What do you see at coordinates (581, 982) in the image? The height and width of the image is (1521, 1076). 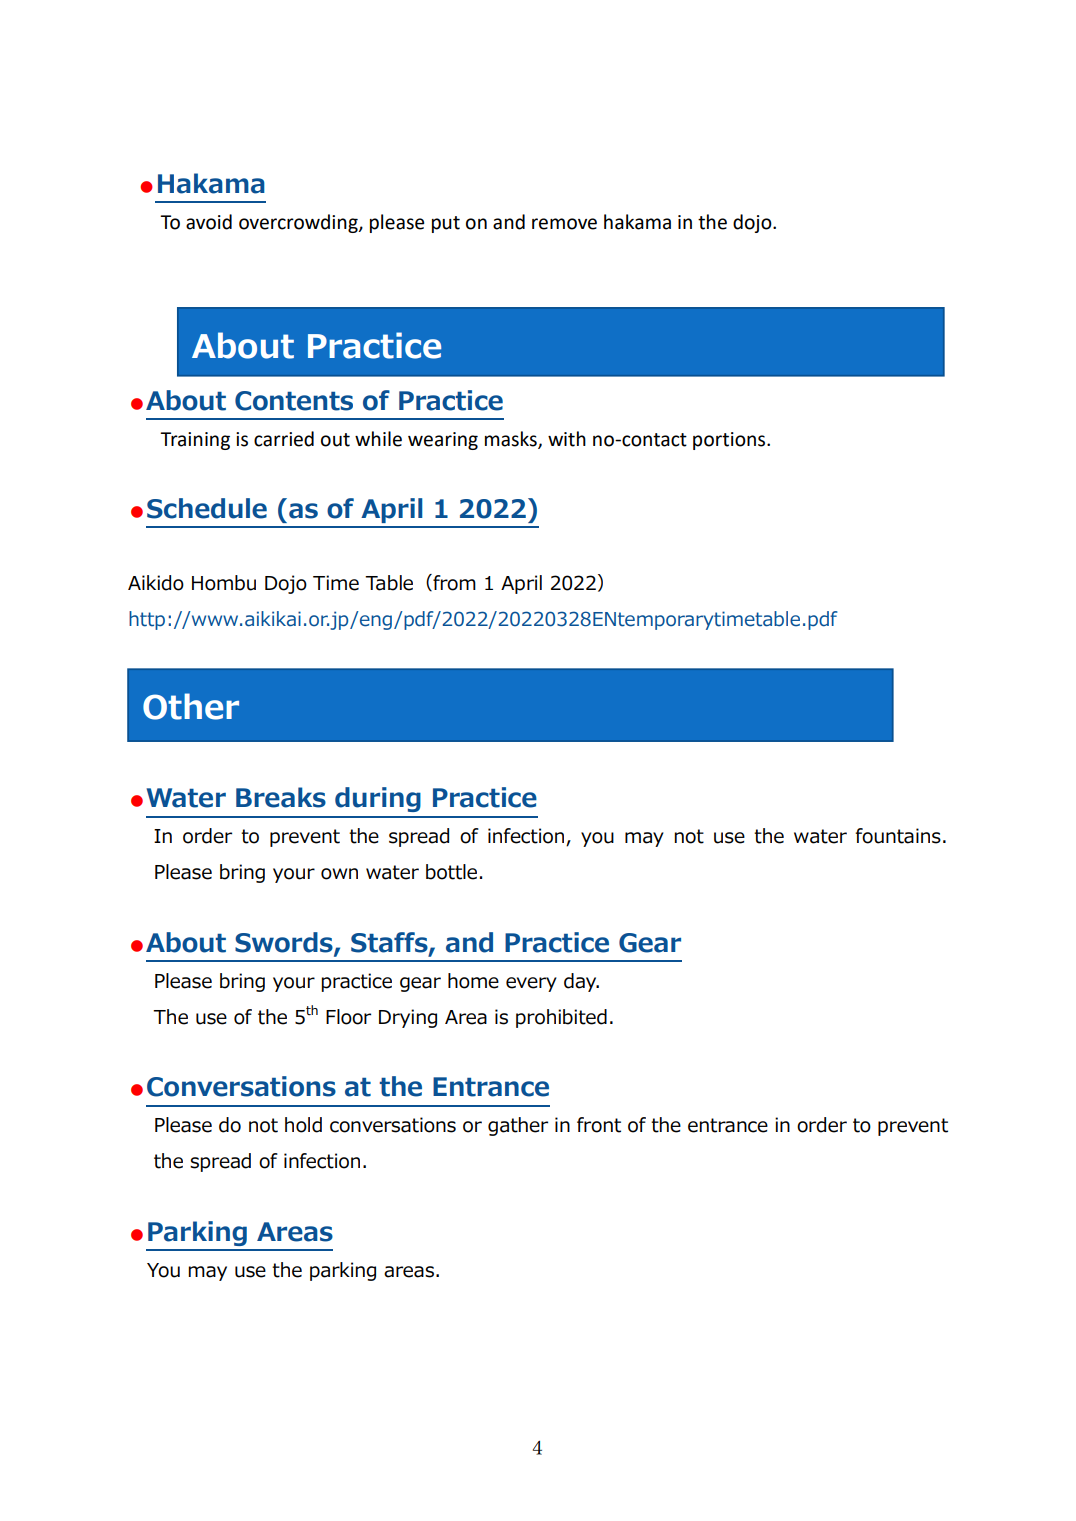 I see `day` at bounding box center [581, 982].
